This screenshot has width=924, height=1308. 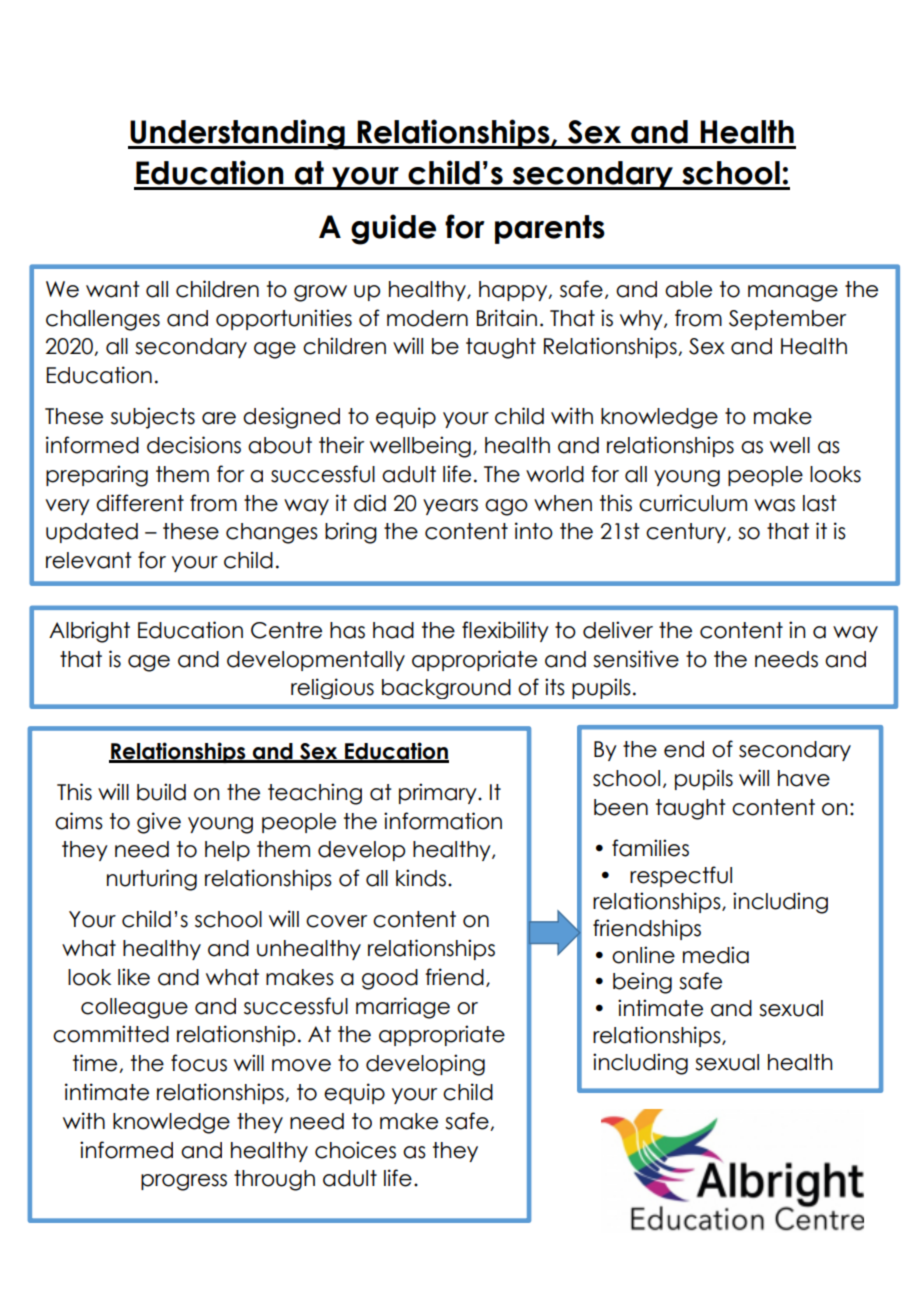 What do you see at coordinates (184, 1182) in the screenshot?
I see `progress` at bounding box center [184, 1182].
